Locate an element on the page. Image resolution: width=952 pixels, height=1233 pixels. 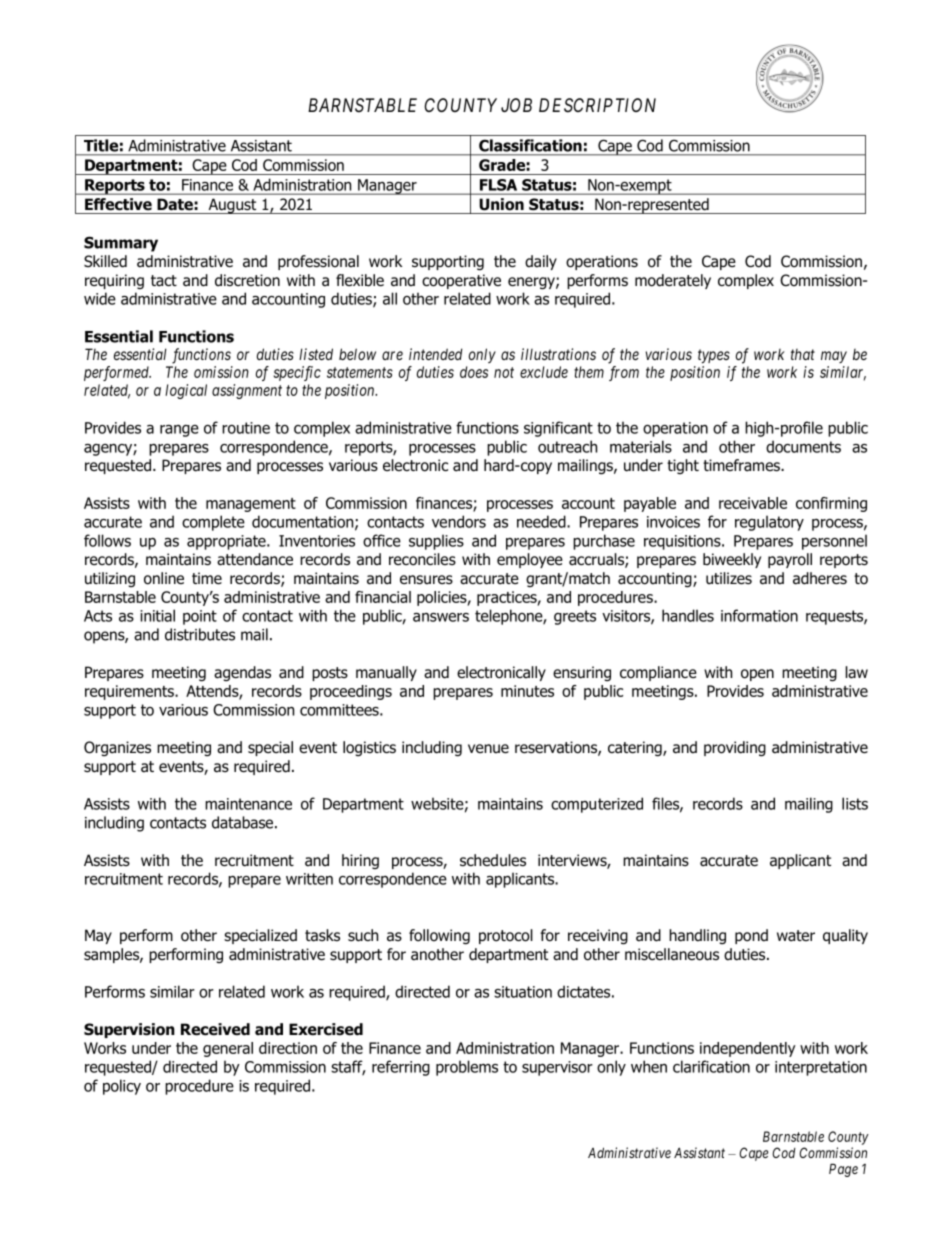
JOB is located at coordinates (516, 105).
